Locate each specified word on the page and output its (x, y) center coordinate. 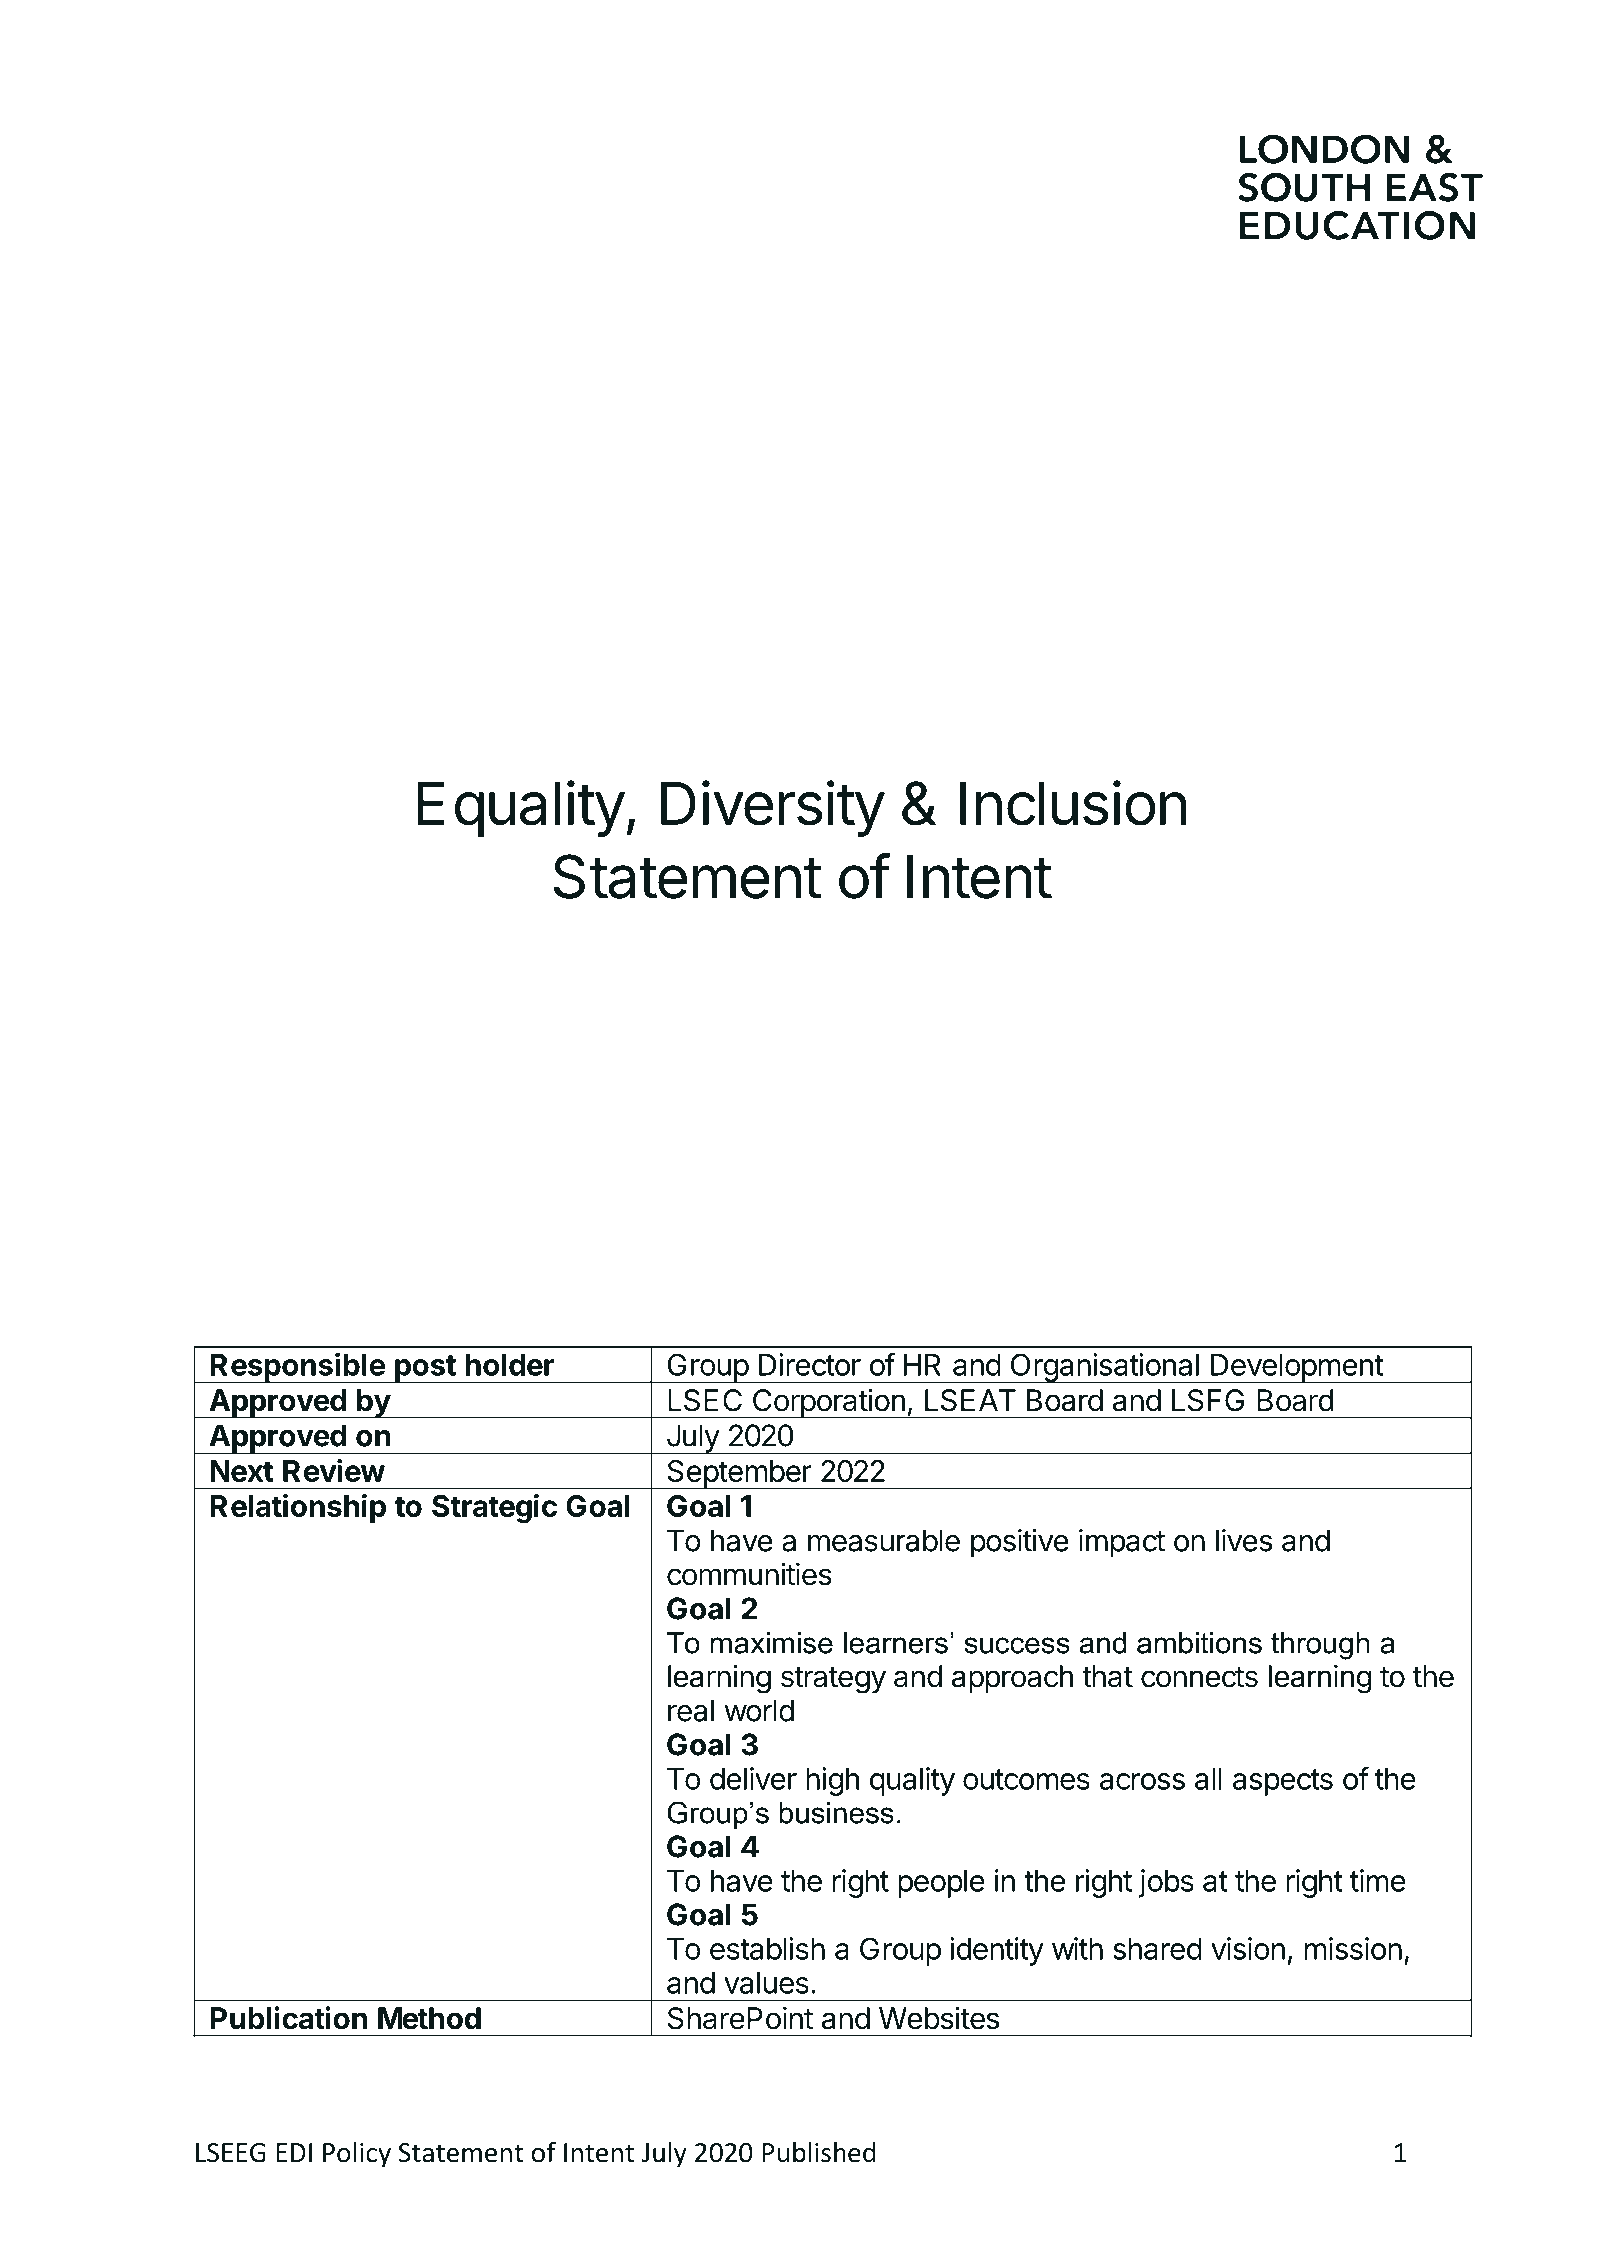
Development (1296, 1368)
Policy (357, 2155)
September (739, 1474)
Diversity (772, 808)
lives (1244, 1540)
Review (334, 1470)
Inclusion (1073, 803)
